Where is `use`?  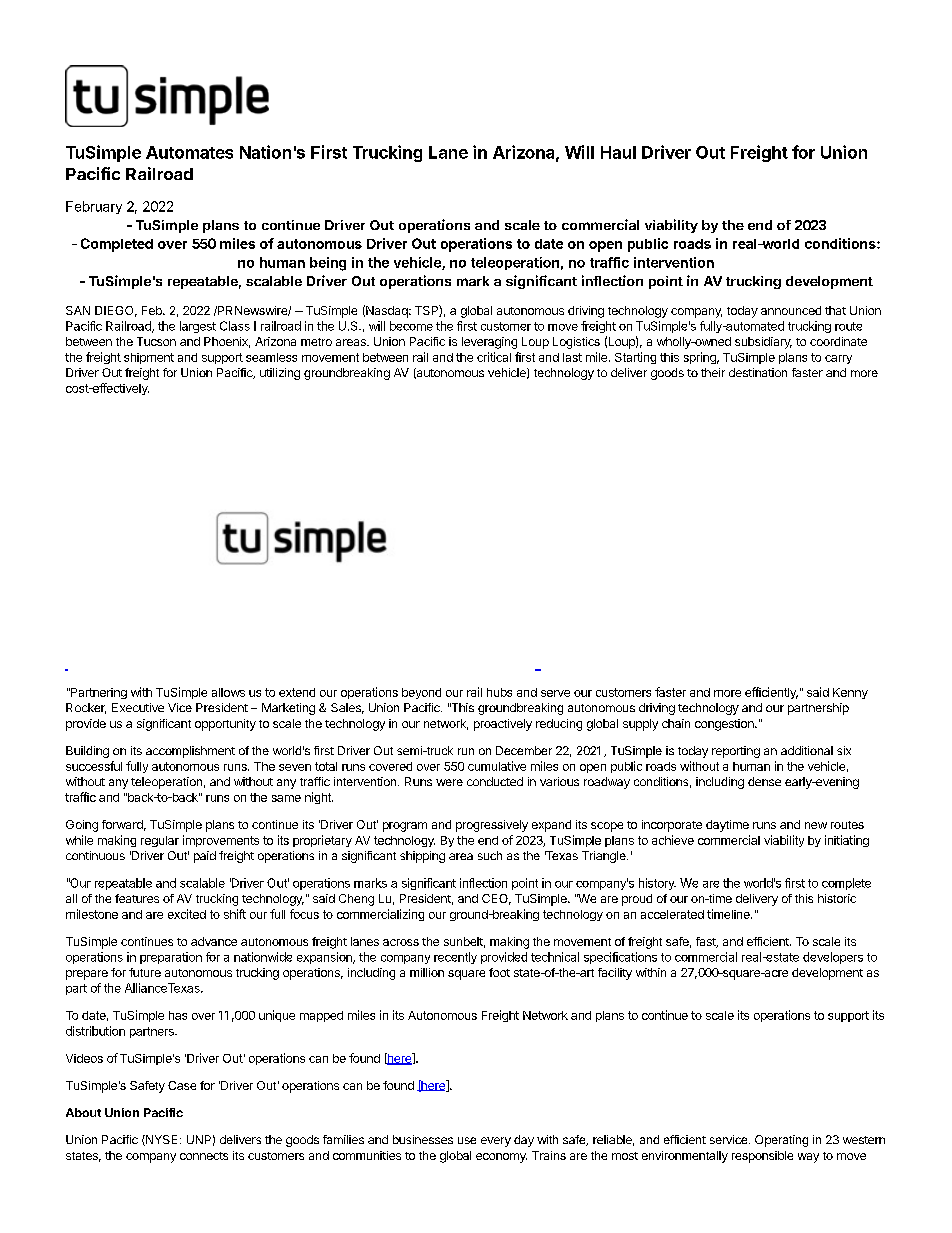
use is located at coordinates (467, 1140).
